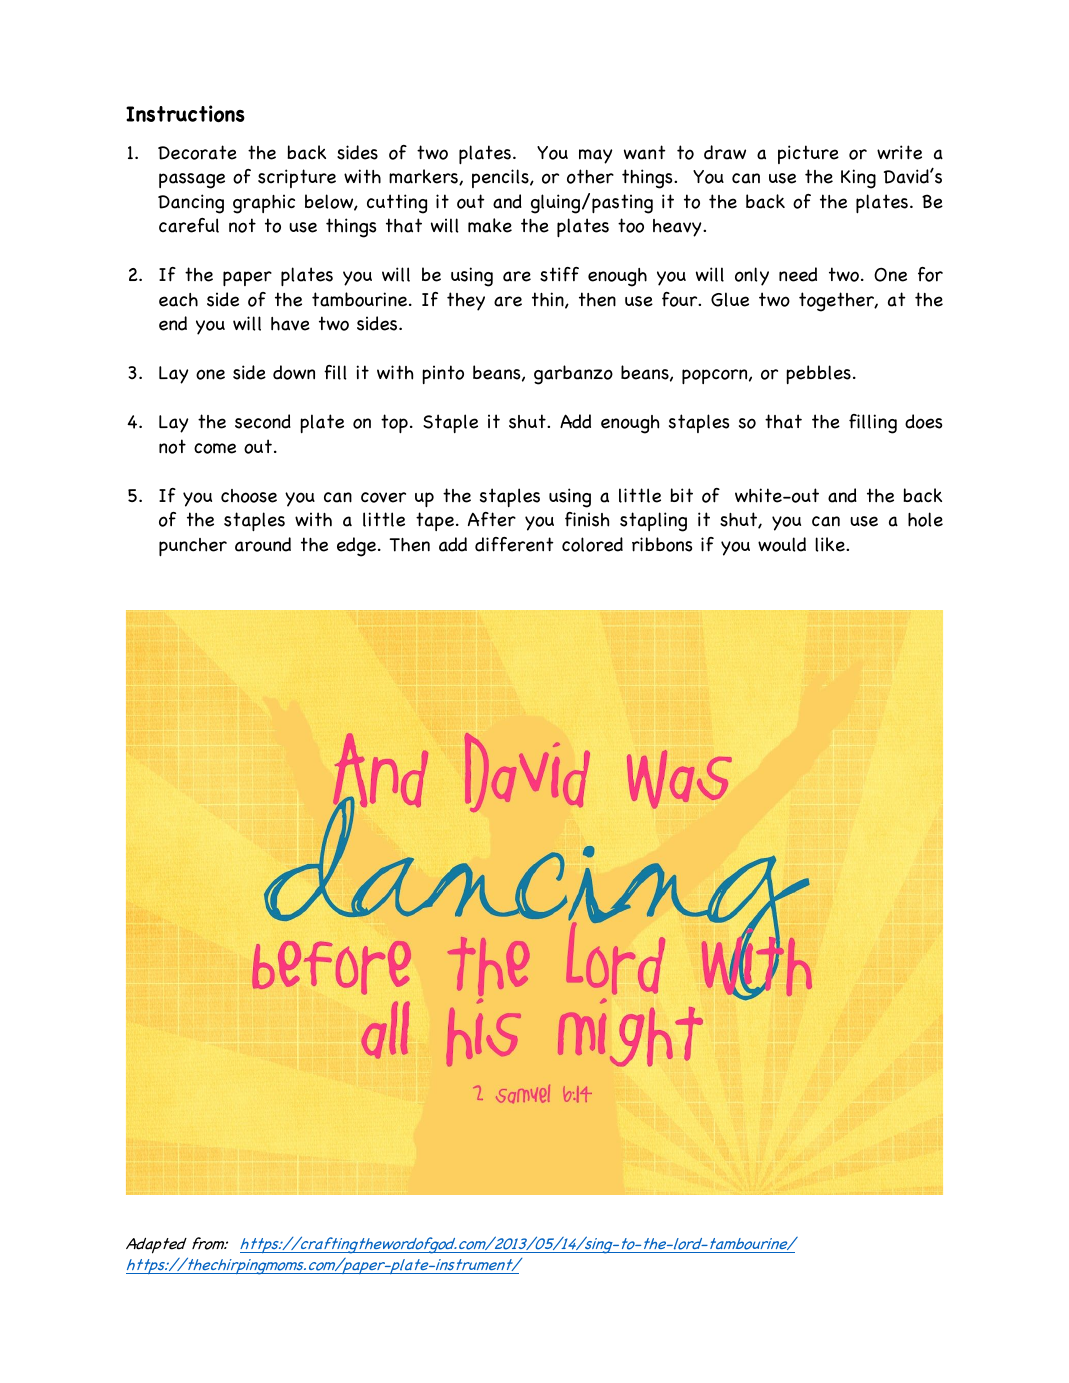 This screenshot has height=1383, width=1069. What do you see at coordinates (263, 421) in the screenshot?
I see `second` at bounding box center [263, 421].
